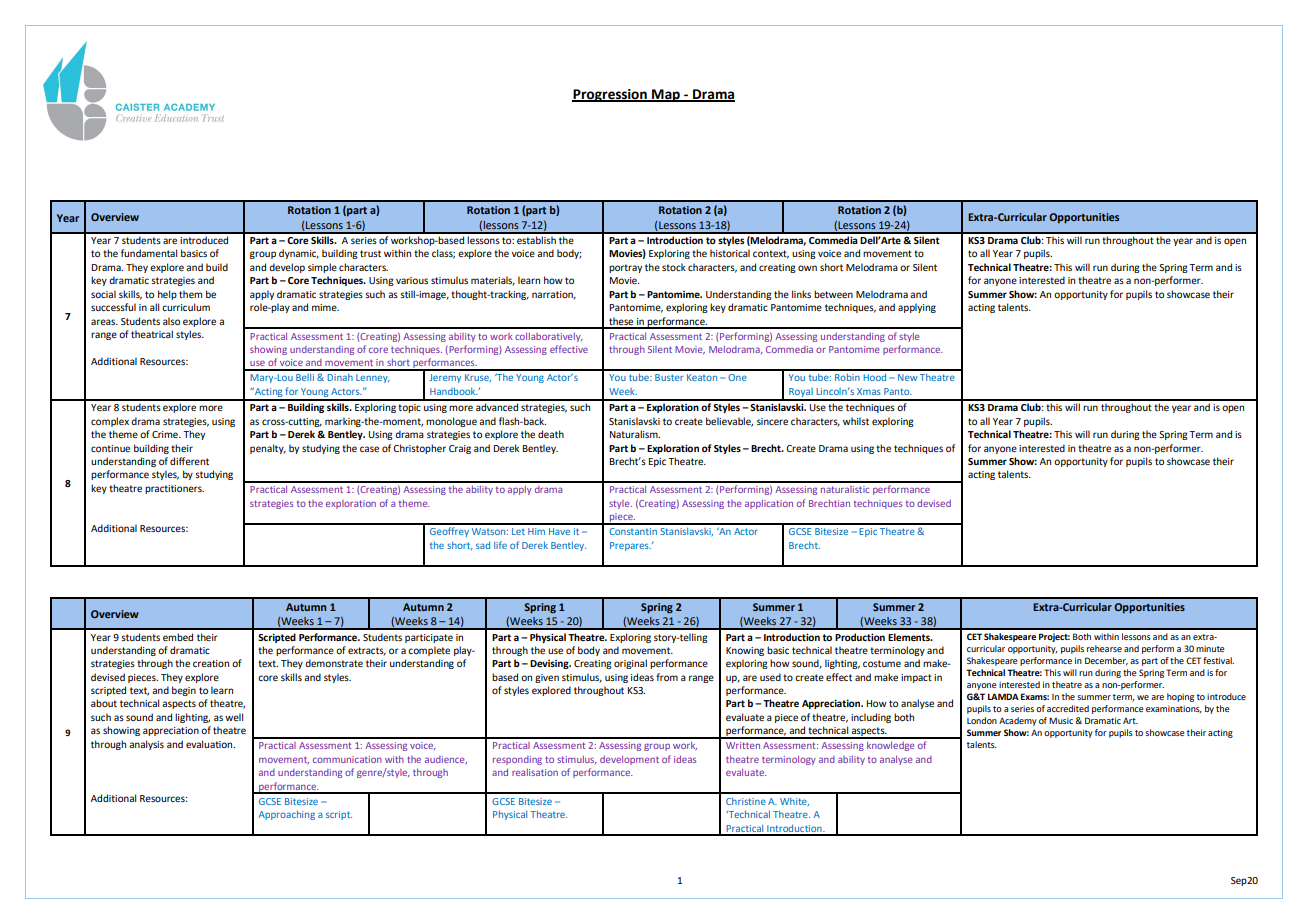  I want to click on whilst, so click(856, 421).
